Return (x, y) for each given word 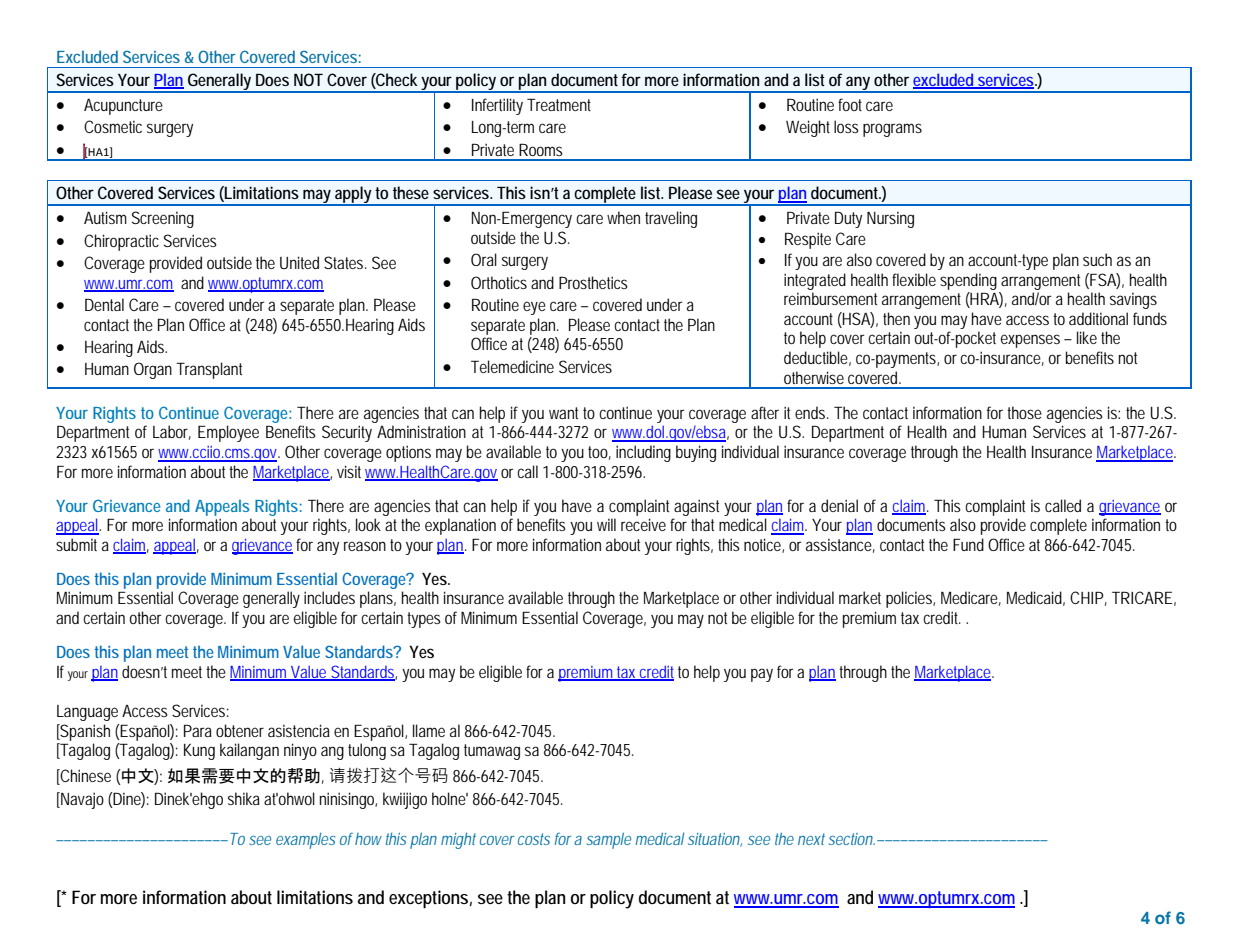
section (851, 839)
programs (892, 130)
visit (349, 471)
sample (609, 840)
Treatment (559, 104)
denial (839, 505)
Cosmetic (113, 126)
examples (305, 841)
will (606, 524)
